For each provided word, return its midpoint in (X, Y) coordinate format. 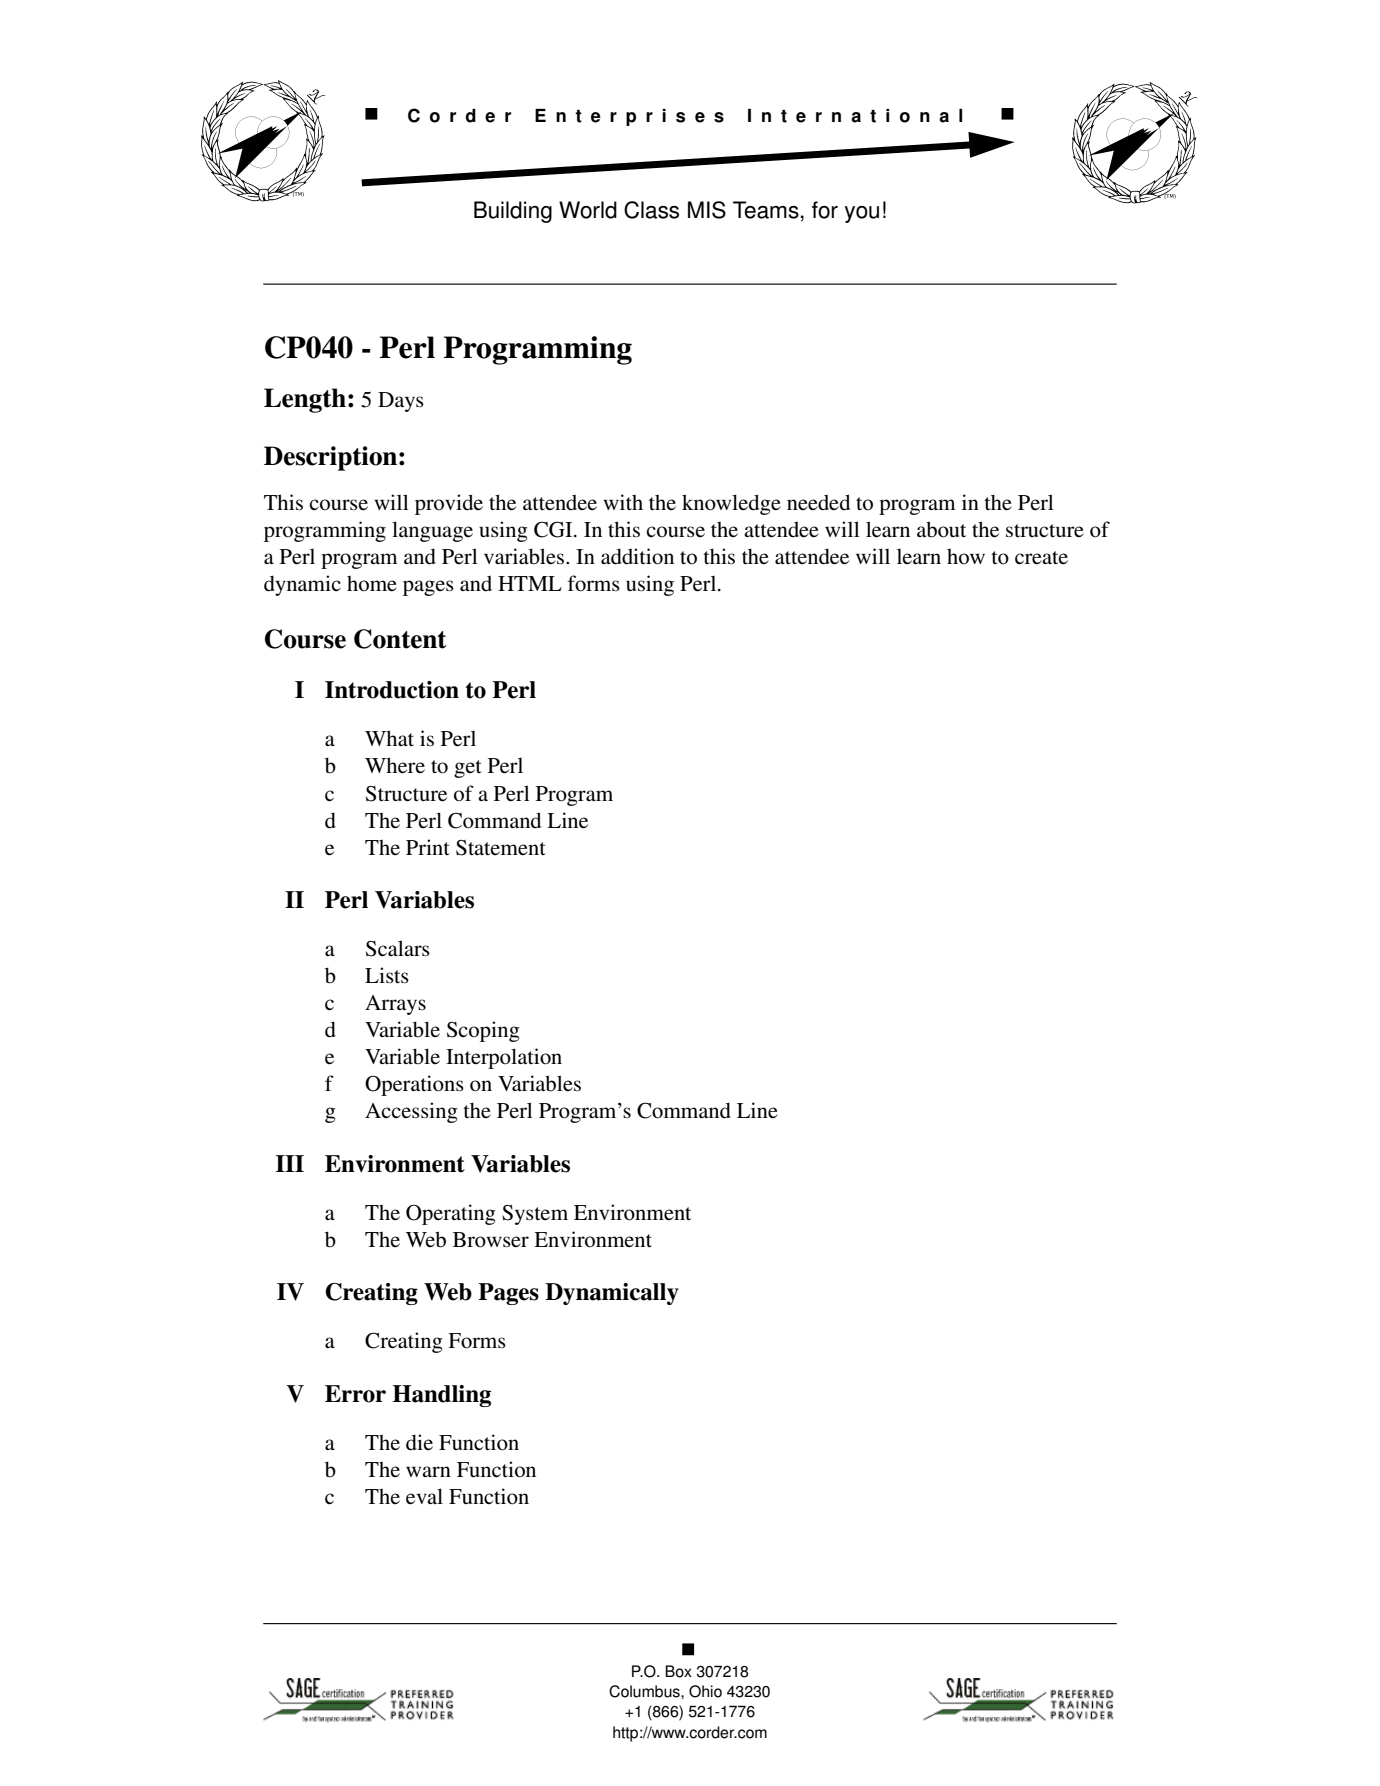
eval (424, 1496)
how (966, 556)
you (862, 214)
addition (637, 556)
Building (513, 212)
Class (651, 210)
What (389, 738)
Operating (451, 1214)
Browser (491, 1240)
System (535, 1215)
